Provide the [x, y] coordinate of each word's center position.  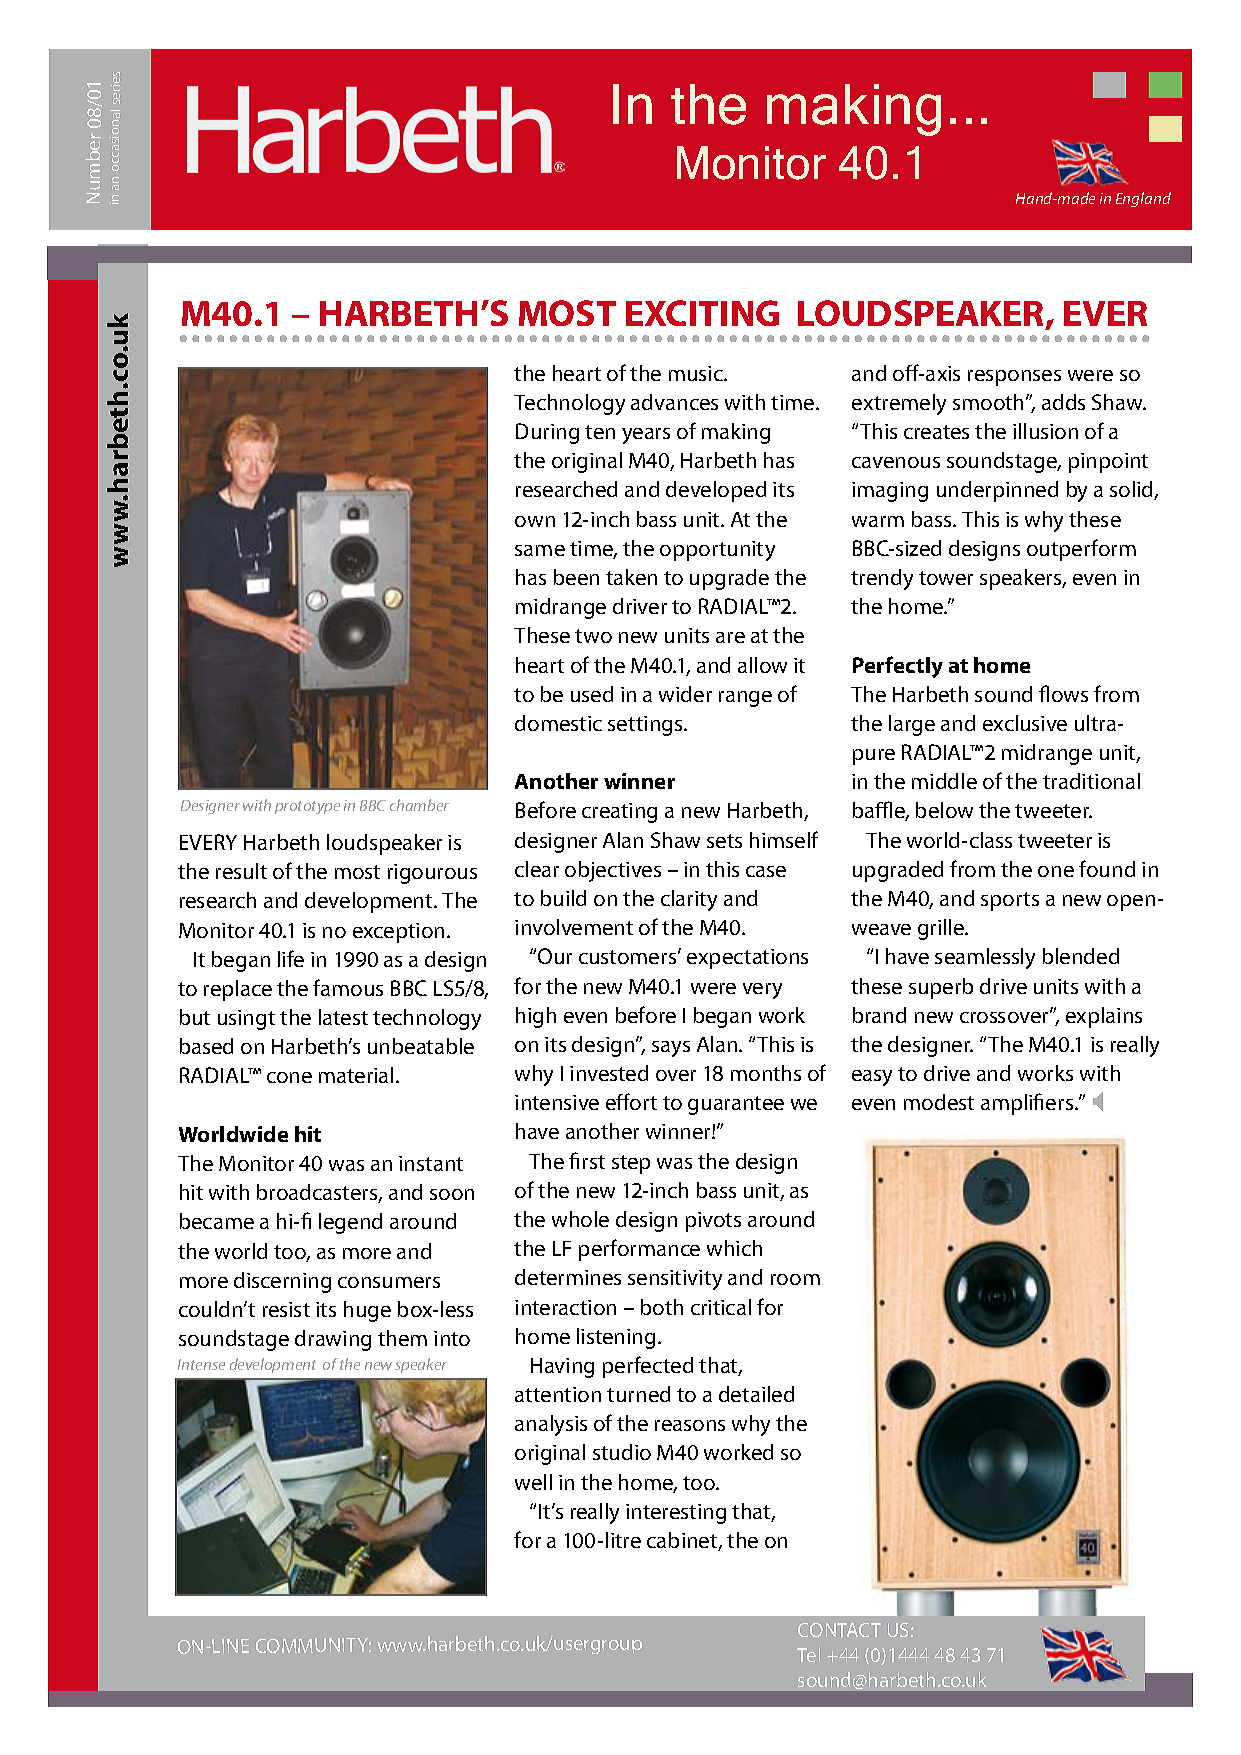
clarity [689, 900]
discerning [282, 1282]
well [533, 1482]
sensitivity [675, 1280]
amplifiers [1028, 1104]
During [547, 433]
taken [631, 577]
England [1143, 199]
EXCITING [702, 313]
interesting [676, 1514]
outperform [1081, 550]
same [540, 550]
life [291, 958]
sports [1010, 901]
